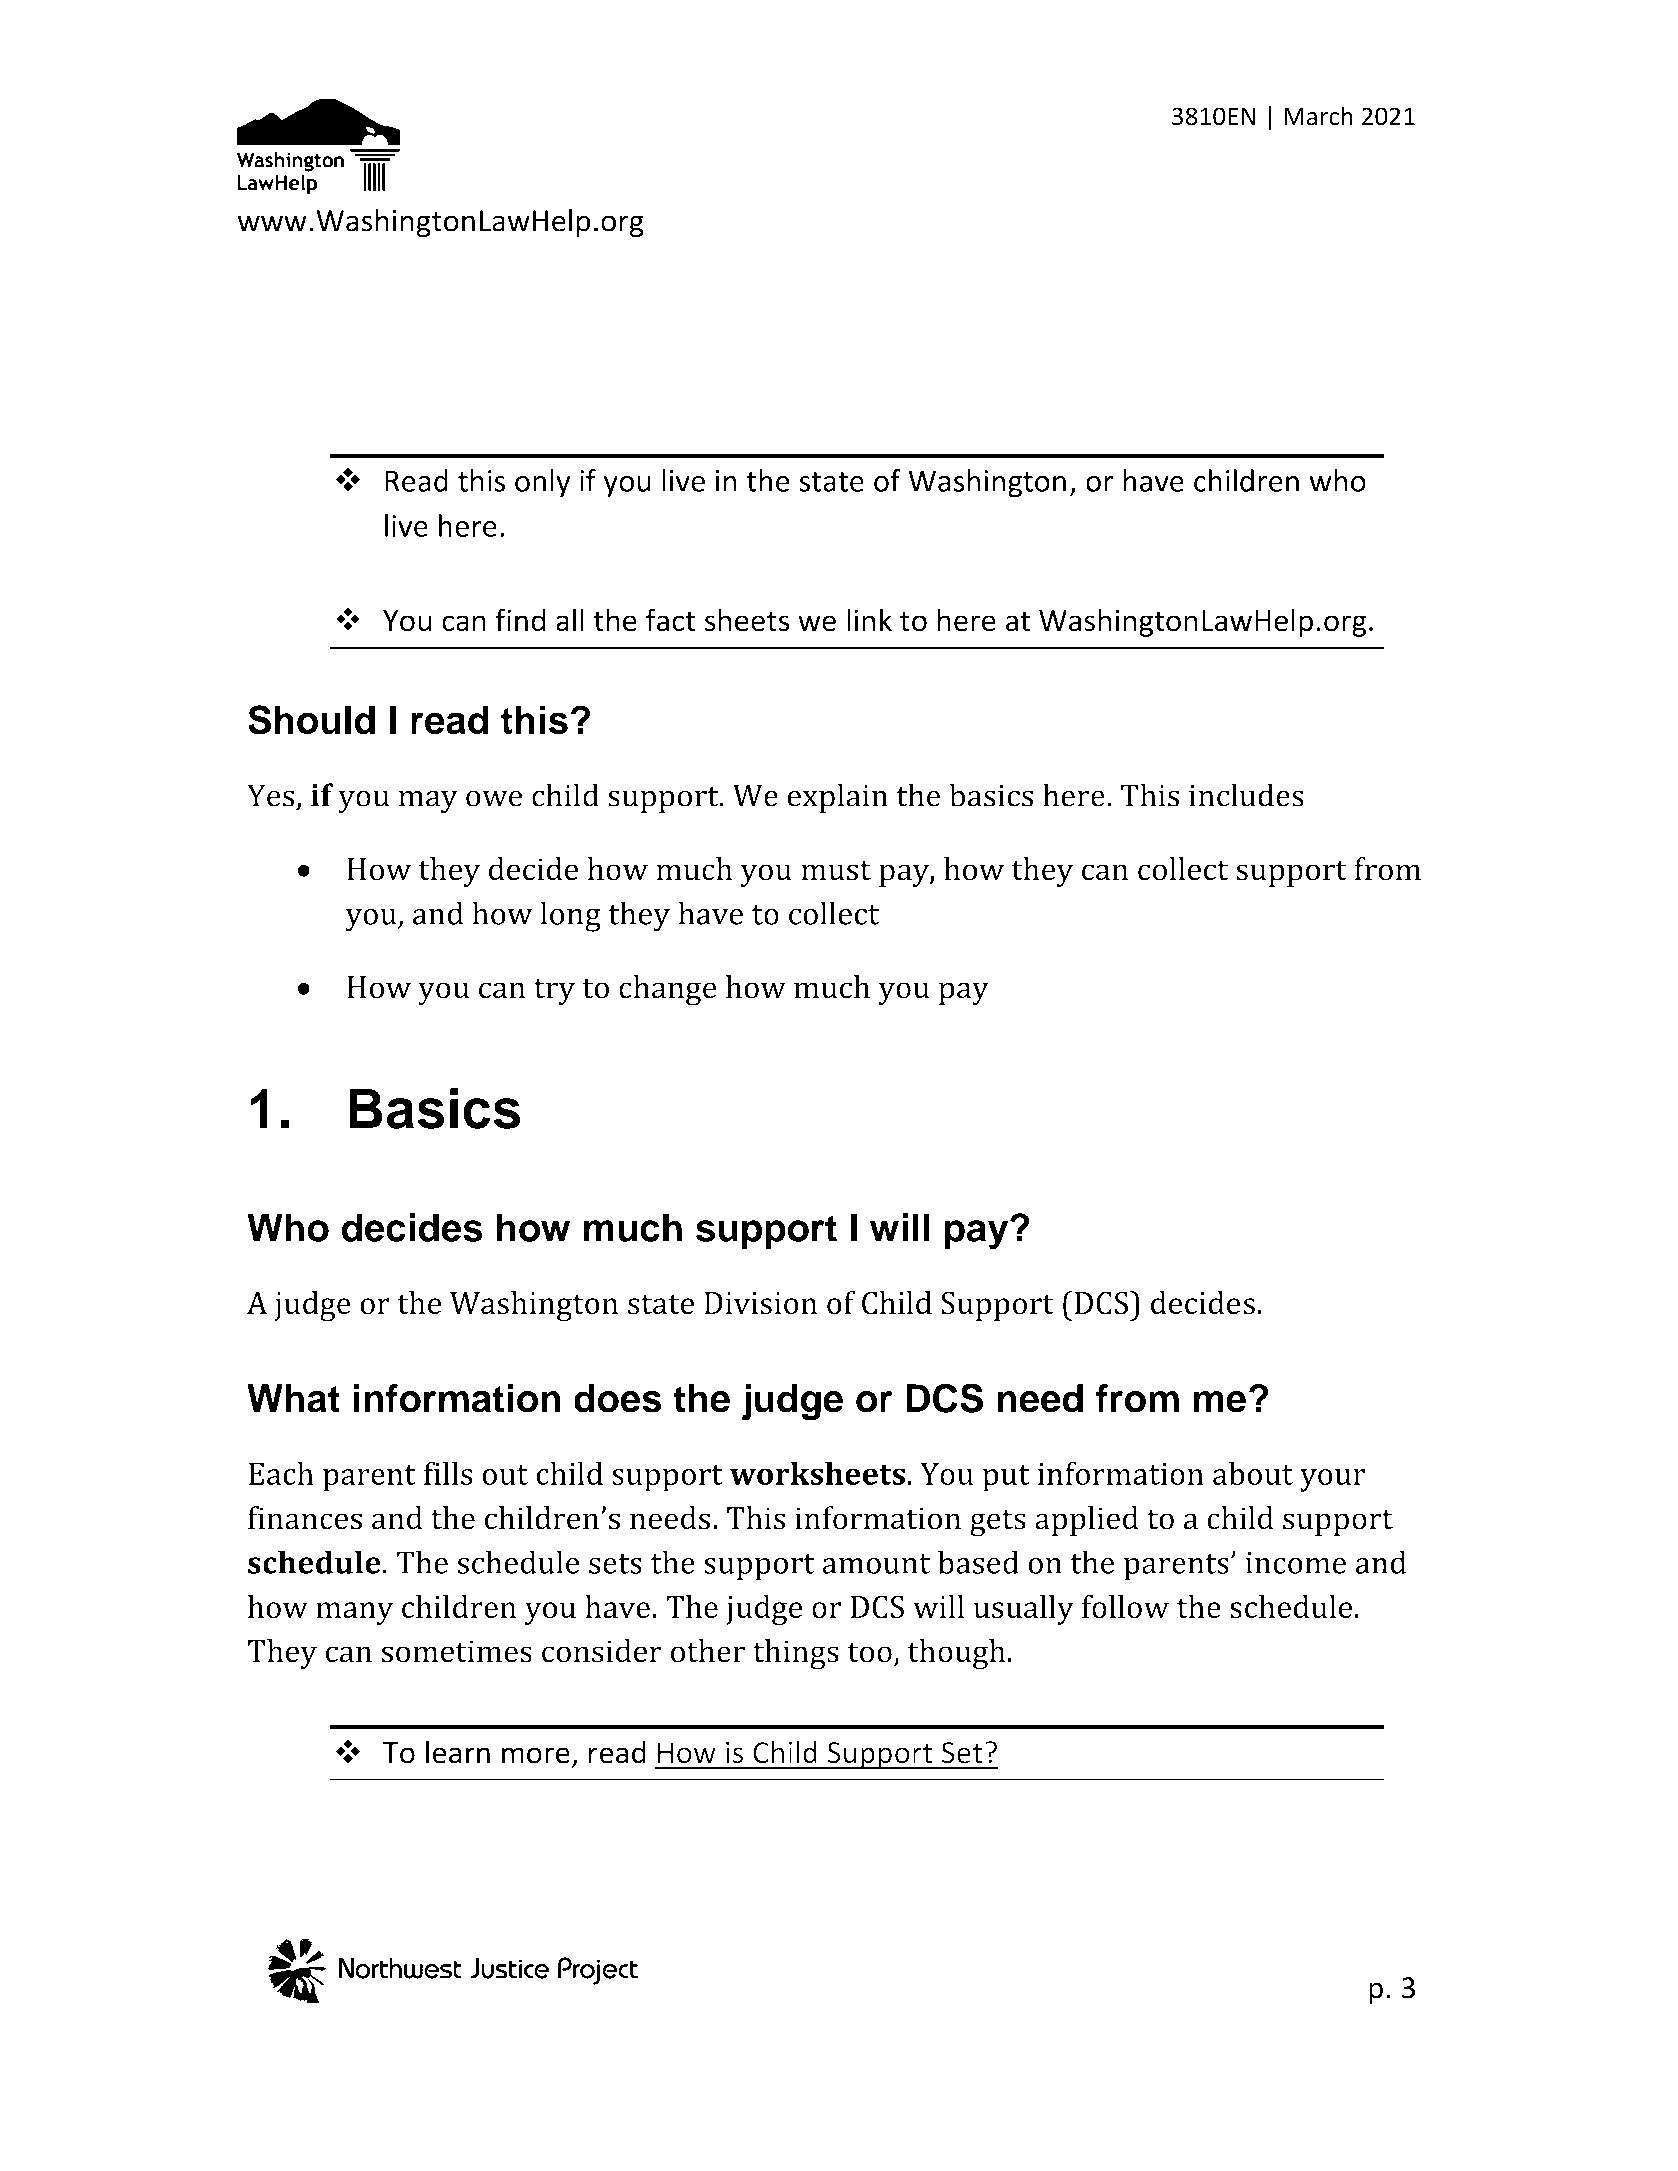 The width and height of the document is (1678, 2171). Describe the element at coordinates (836, 870) in the document. I see `must` at that location.
